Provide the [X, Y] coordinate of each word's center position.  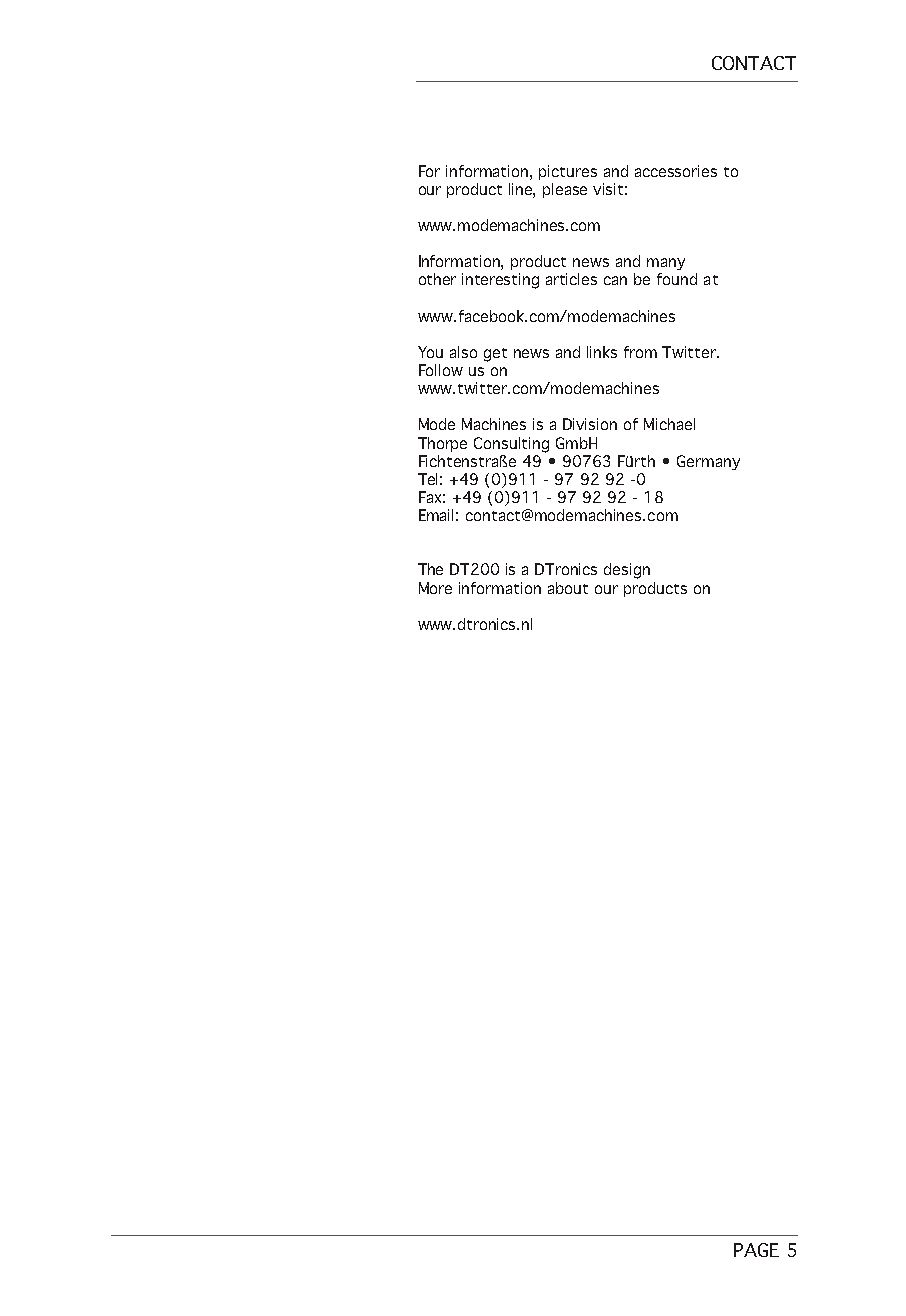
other [437, 279]
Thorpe [442, 444]
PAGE [756, 1250]
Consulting [511, 445]
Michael [669, 424]
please [565, 190]
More [435, 588]
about [568, 588]
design [627, 571]
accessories [676, 171]
